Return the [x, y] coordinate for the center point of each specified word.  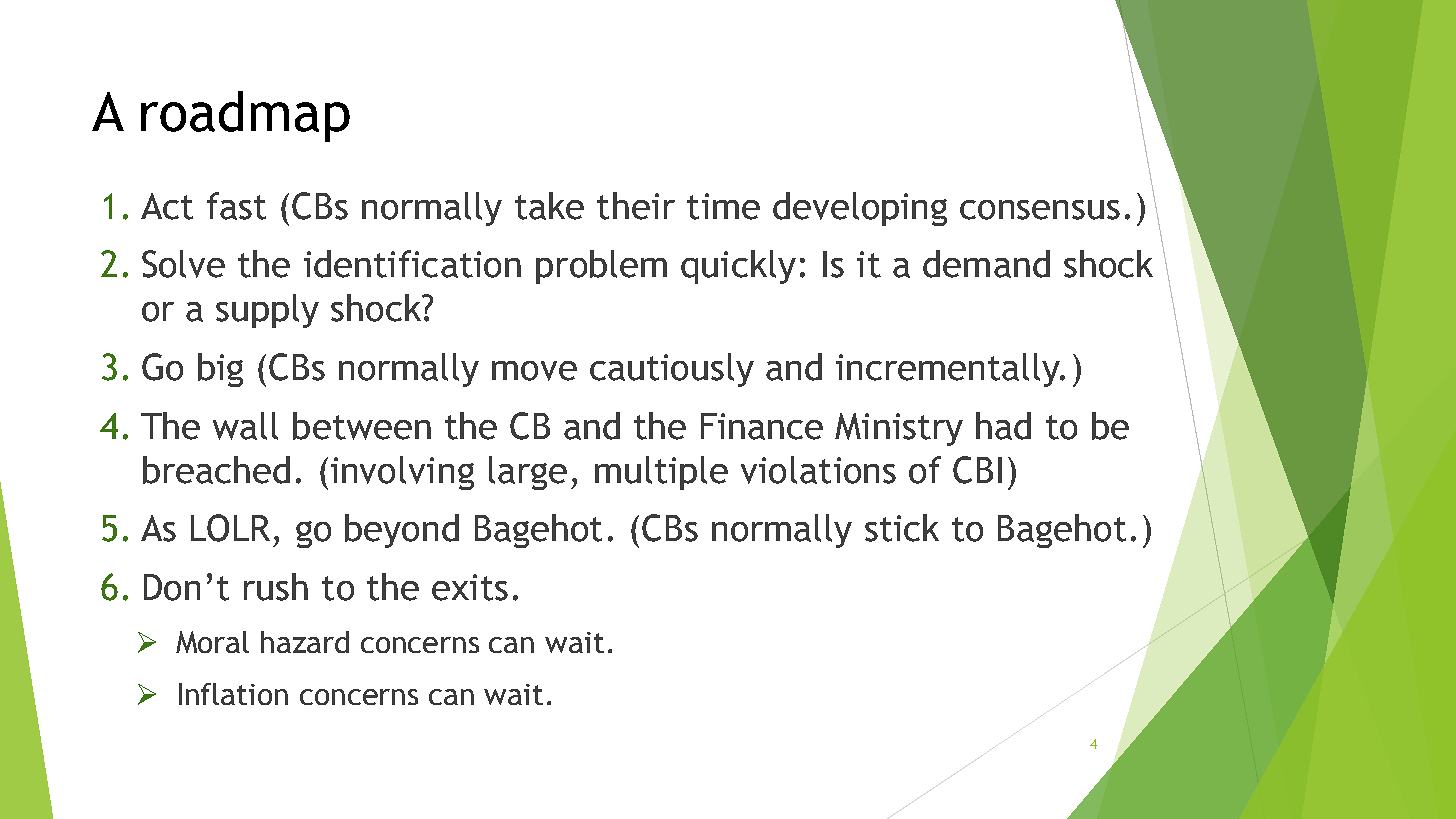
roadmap [245, 116]
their [636, 206]
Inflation [233, 694]
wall [245, 426]
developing [860, 209]
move [534, 371]
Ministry [899, 429]
